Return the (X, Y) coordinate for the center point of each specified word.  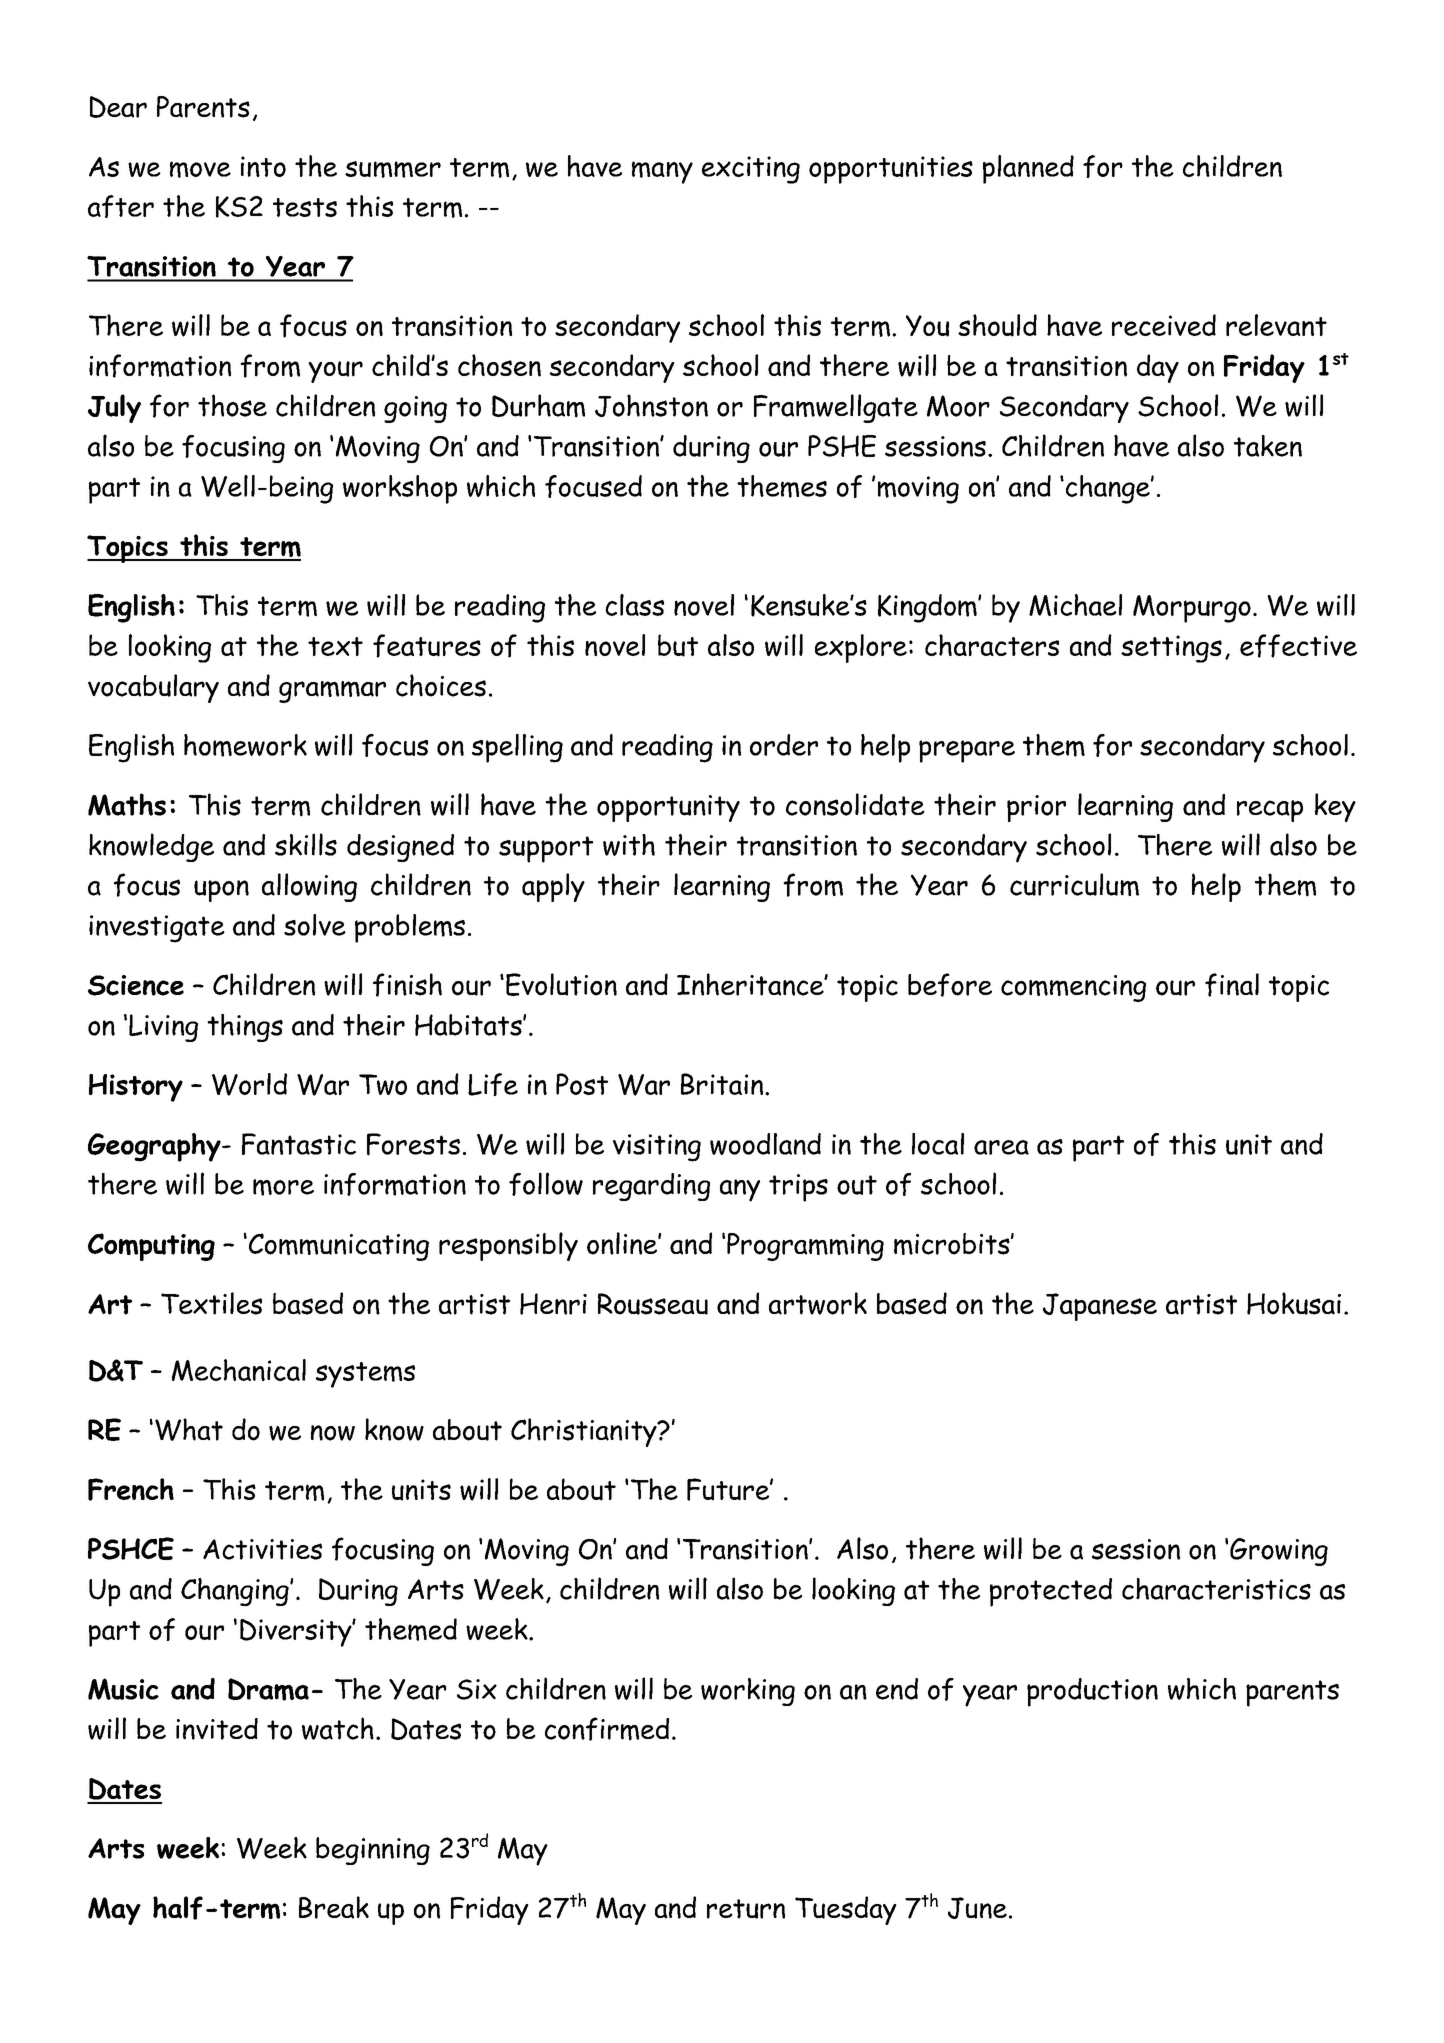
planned (1028, 169)
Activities (262, 1549)
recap (1270, 811)
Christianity (585, 1432)
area (1001, 1147)
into (263, 166)
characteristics (1216, 1589)
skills (306, 844)
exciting (751, 170)
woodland (765, 1144)
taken (1268, 446)
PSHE (842, 446)
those (232, 405)
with (629, 845)
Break (334, 1907)
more (283, 1187)
